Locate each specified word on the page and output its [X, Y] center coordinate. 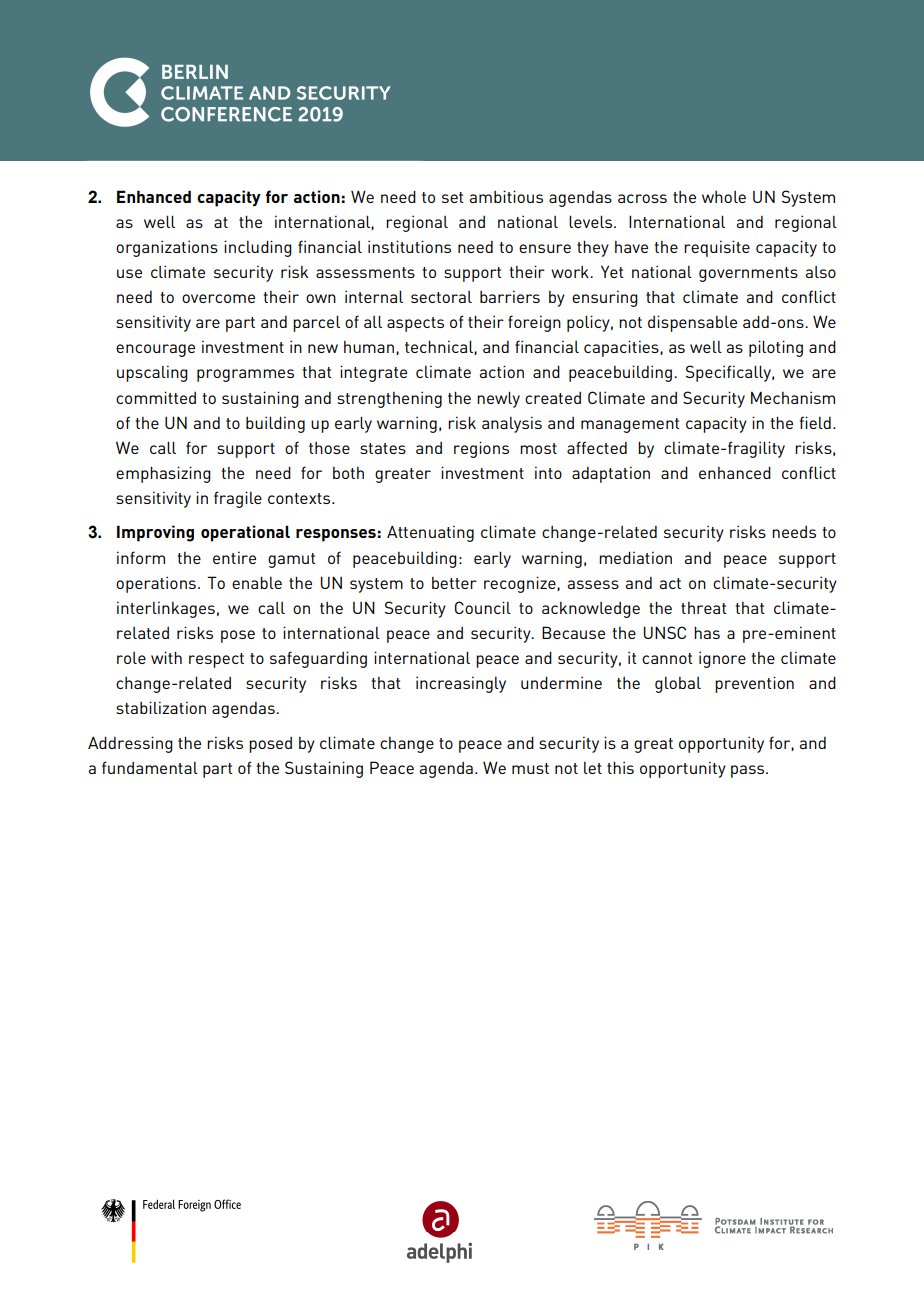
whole [724, 197]
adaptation [611, 474]
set [453, 197]
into [548, 472]
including [258, 248]
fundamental [150, 767]
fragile [238, 499]
